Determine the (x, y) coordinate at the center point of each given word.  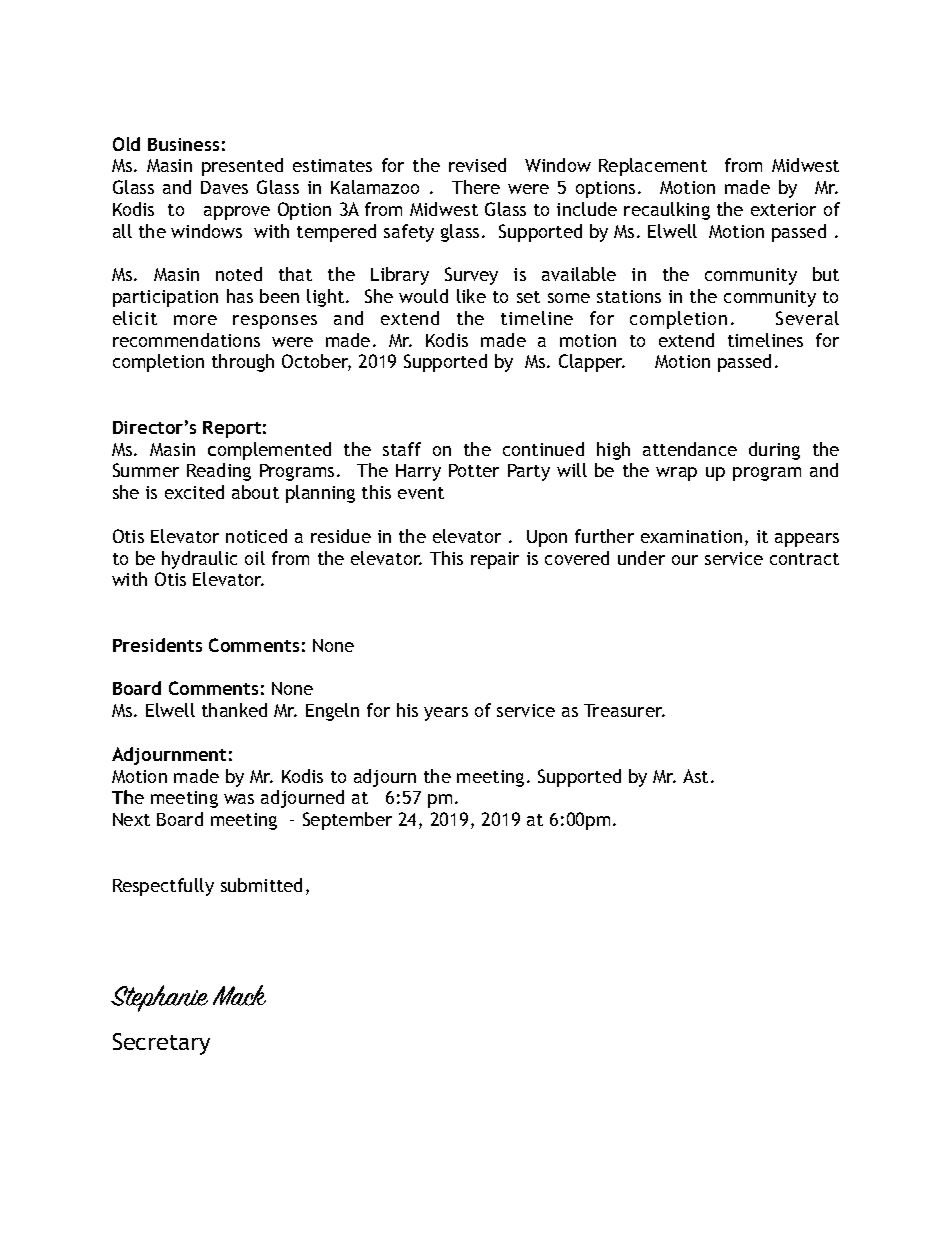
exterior (783, 209)
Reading (219, 472)
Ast (695, 776)
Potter (474, 470)
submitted (261, 885)
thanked (234, 710)
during (774, 451)
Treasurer (624, 710)
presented (242, 167)
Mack (239, 995)
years (446, 714)
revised (477, 165)
